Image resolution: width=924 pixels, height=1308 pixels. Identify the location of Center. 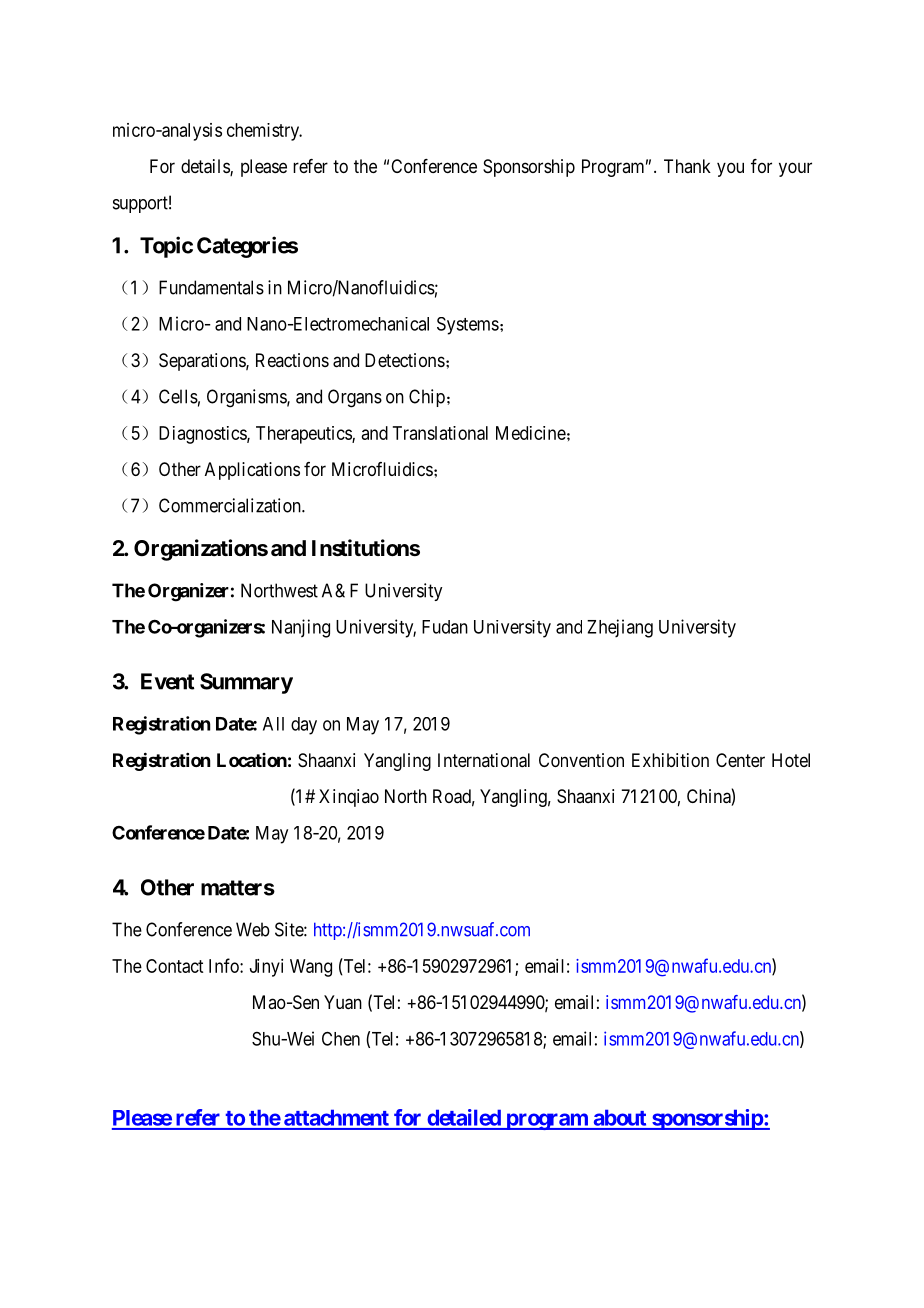
(740, 760).
